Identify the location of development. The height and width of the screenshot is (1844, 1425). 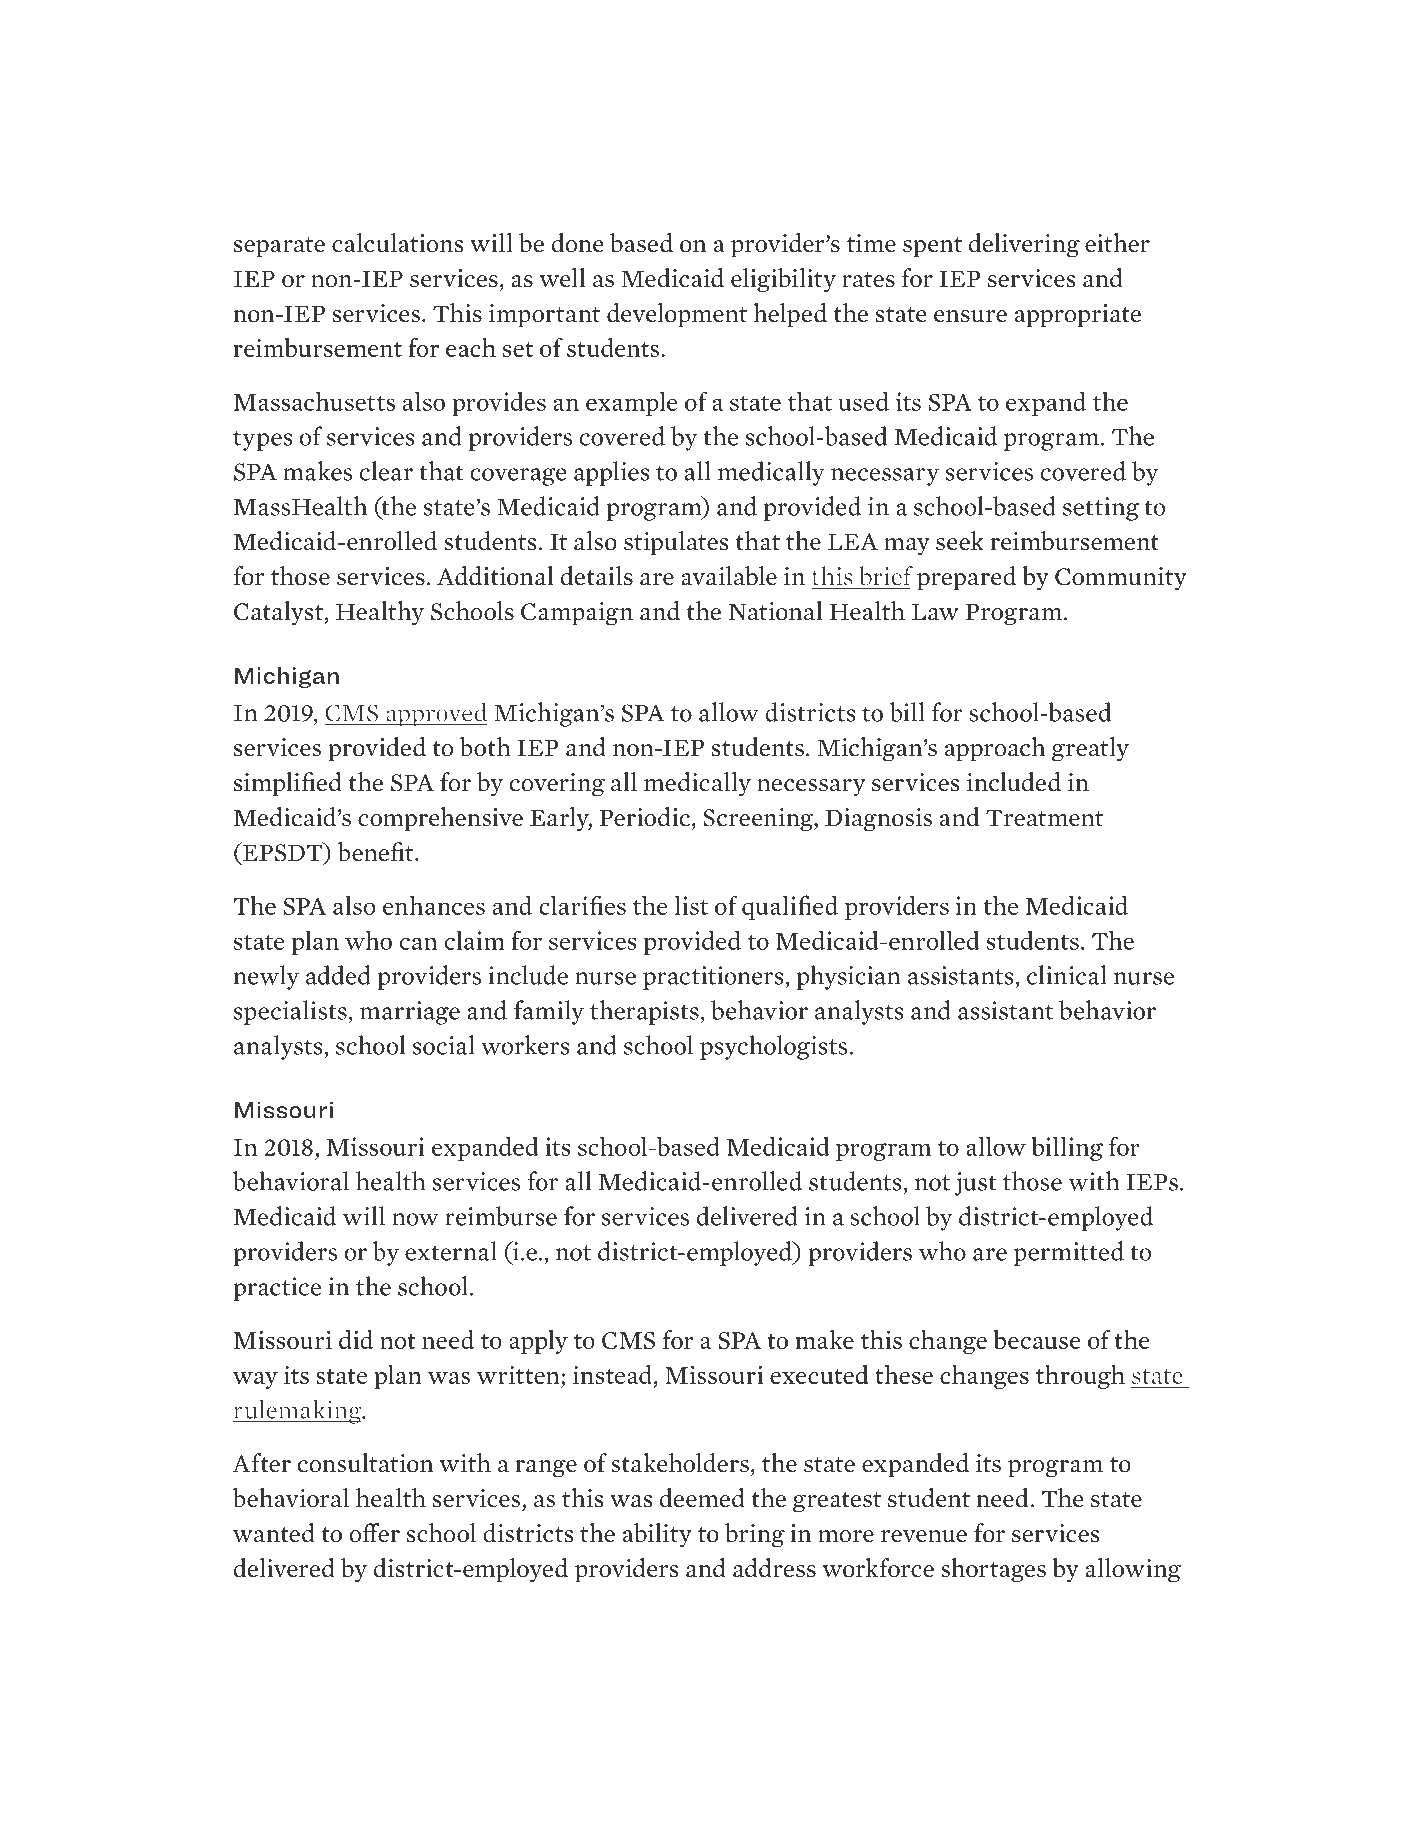
(677, 315).
